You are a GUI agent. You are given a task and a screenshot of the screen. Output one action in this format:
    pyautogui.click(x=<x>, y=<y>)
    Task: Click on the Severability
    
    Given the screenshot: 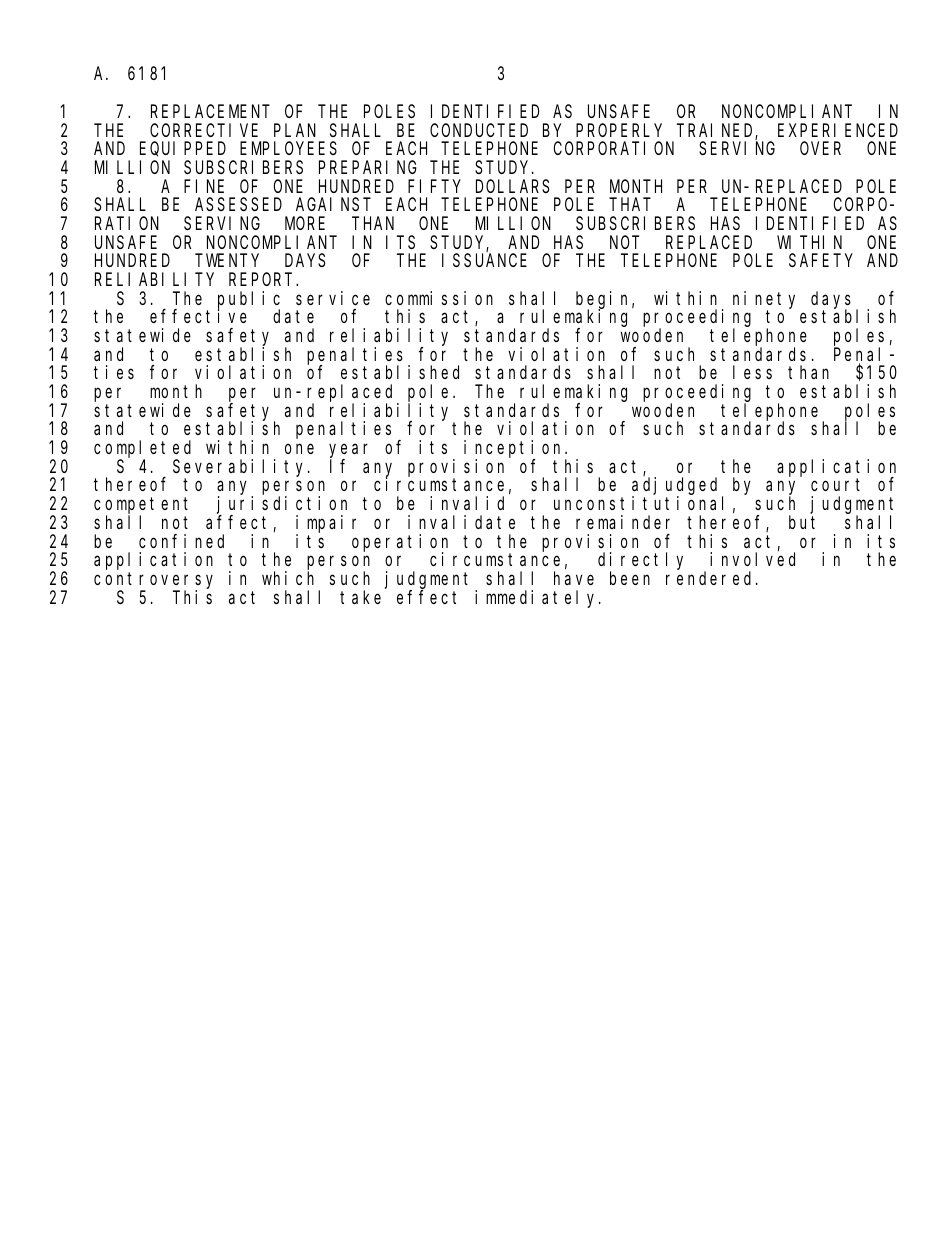 What is the action you would take?
    pyautogui.click(x=241, y=469)
